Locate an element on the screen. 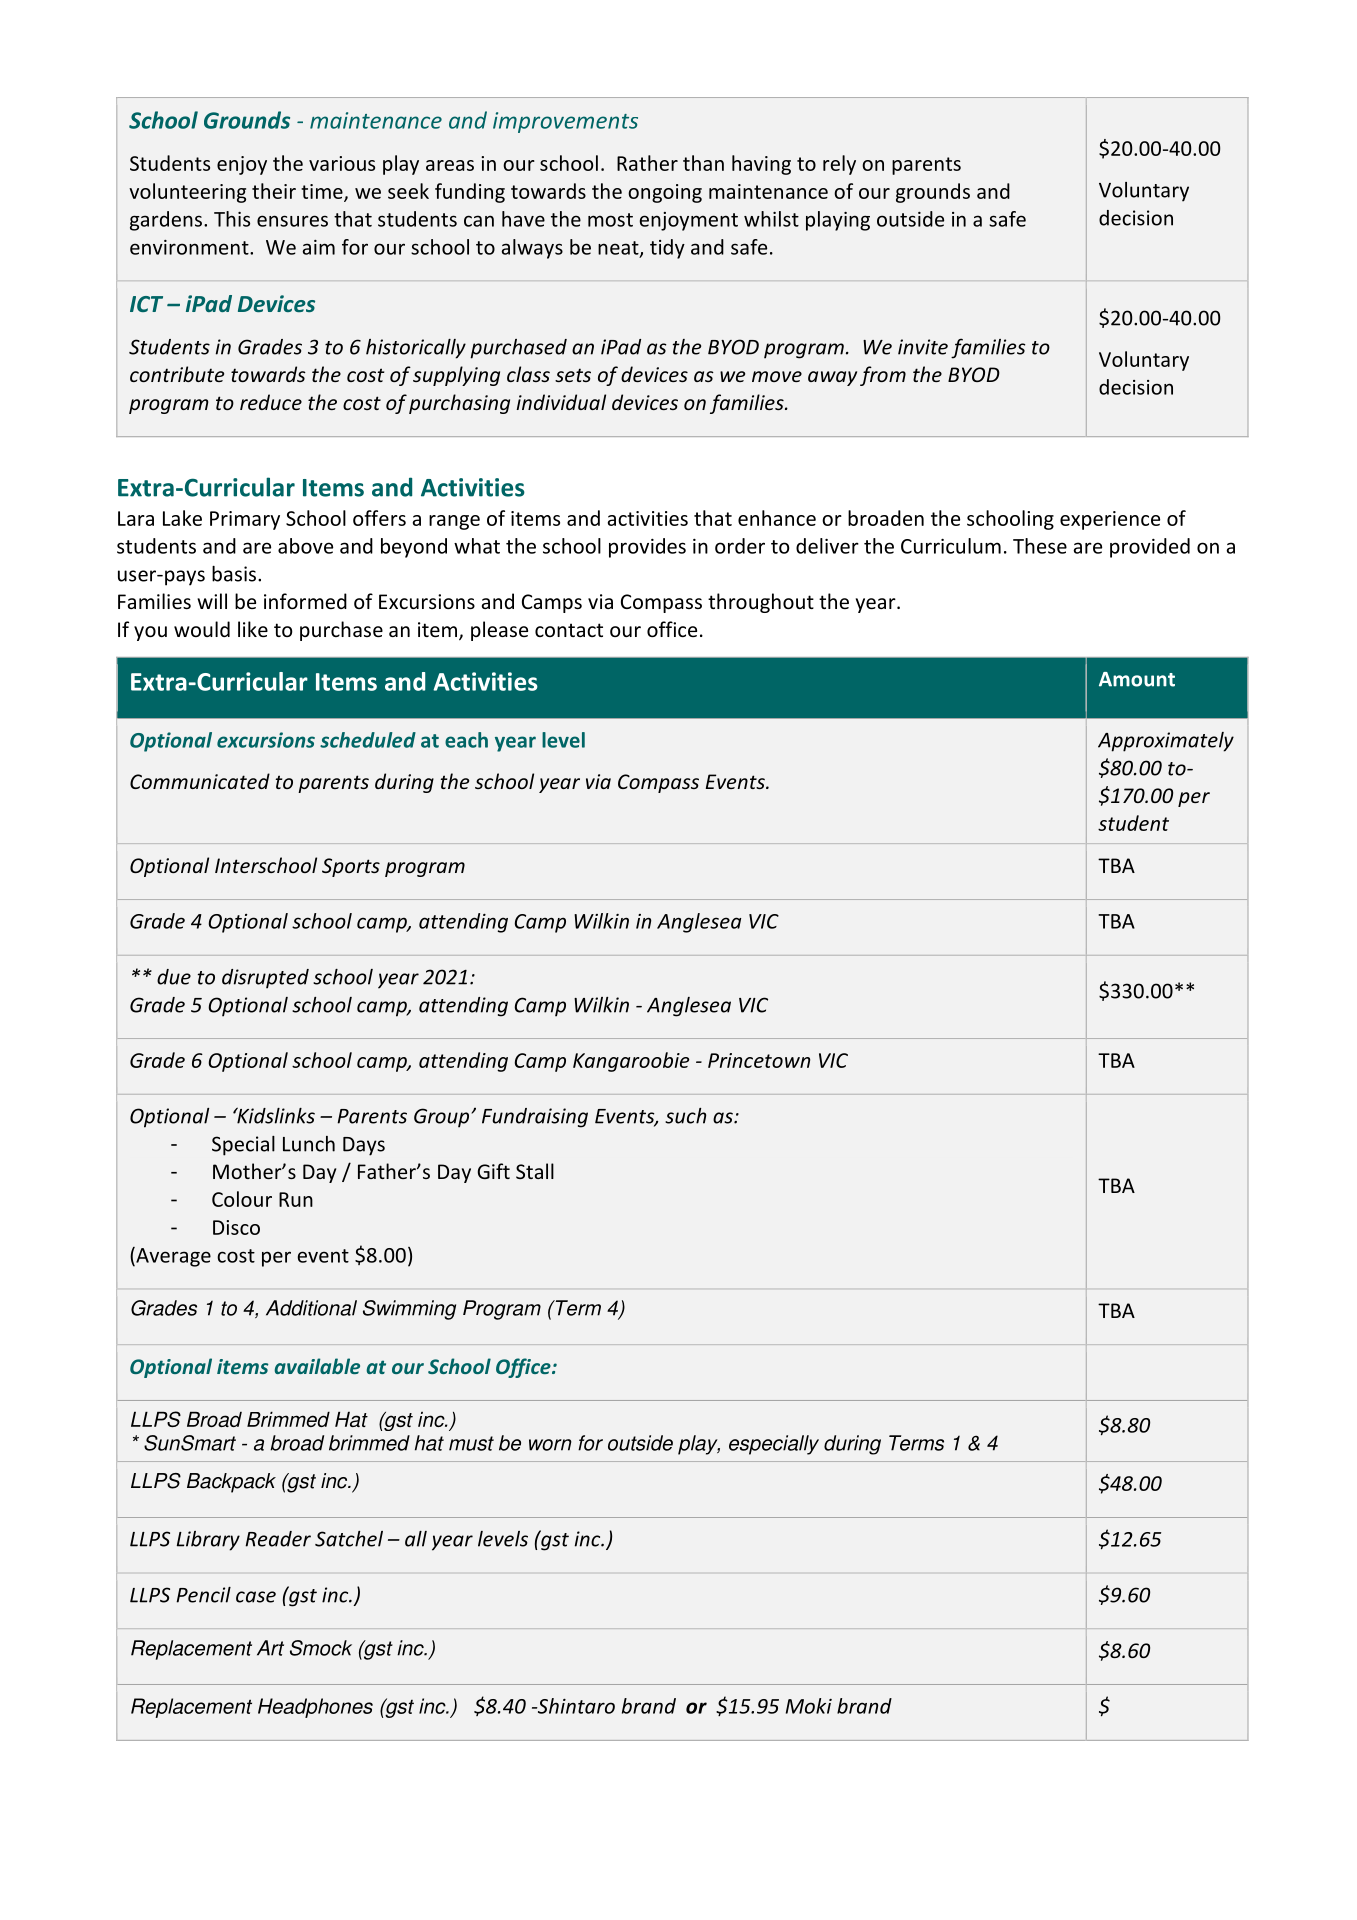 The image size is (1357, 1920). Approximately is located at coordinates (1166, 742).
